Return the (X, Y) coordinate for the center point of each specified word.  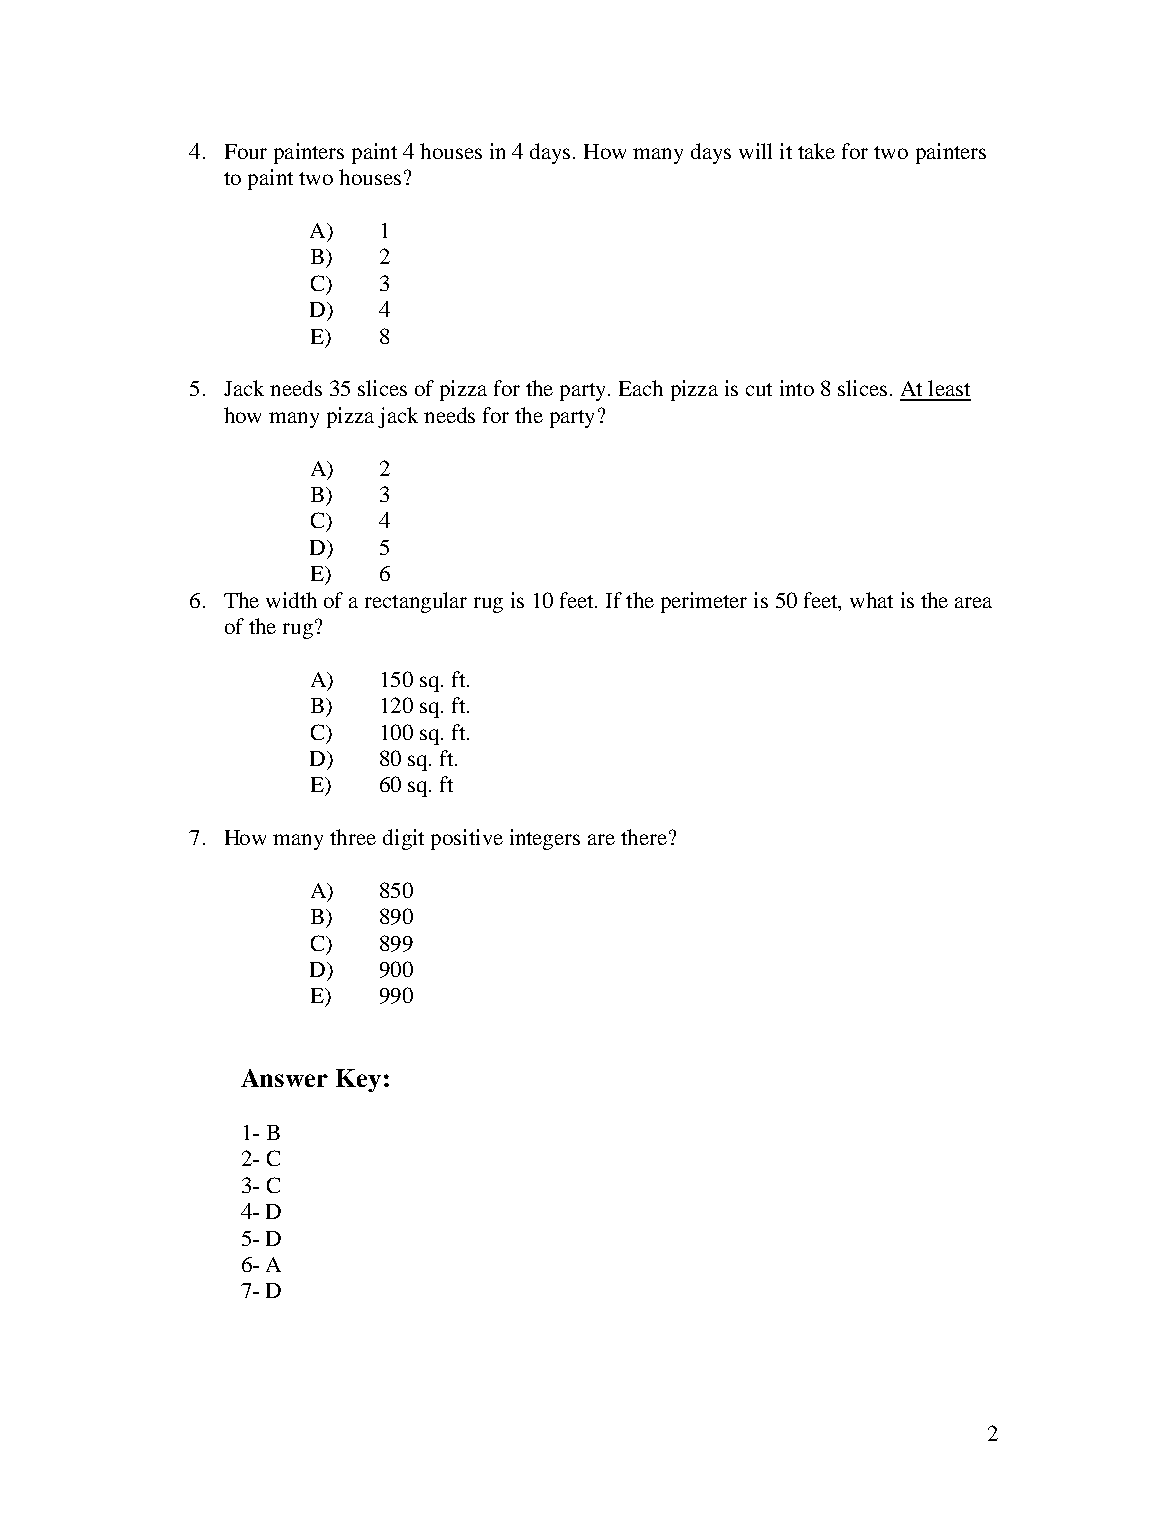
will (755, 151)
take (816, 151)
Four (246, 151)
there (644, 837)
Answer (284, 1078)
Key (358, 1080)
